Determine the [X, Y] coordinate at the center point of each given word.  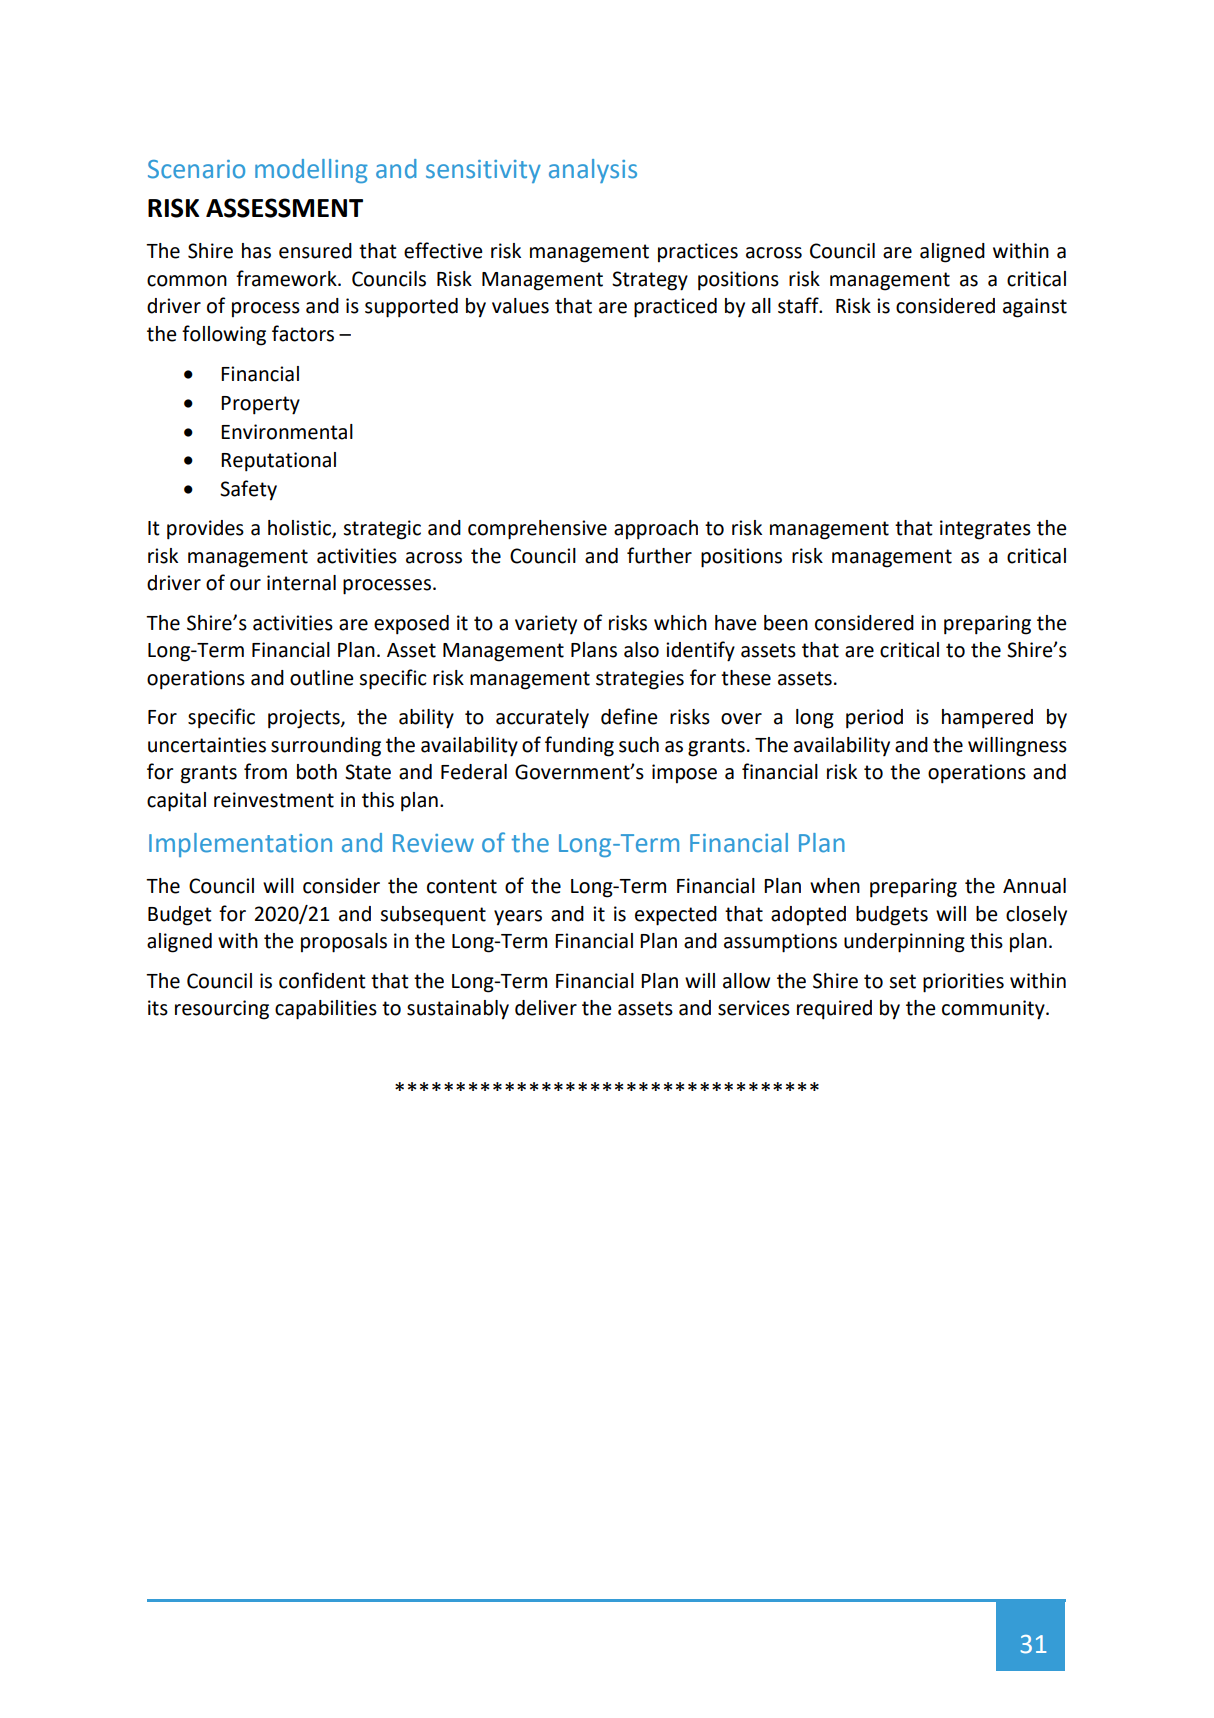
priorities [963, 983]
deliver [546, 1008]
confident [322, 980]
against [1035, 308]
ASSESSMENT [284, 208]
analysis [593, 171]
